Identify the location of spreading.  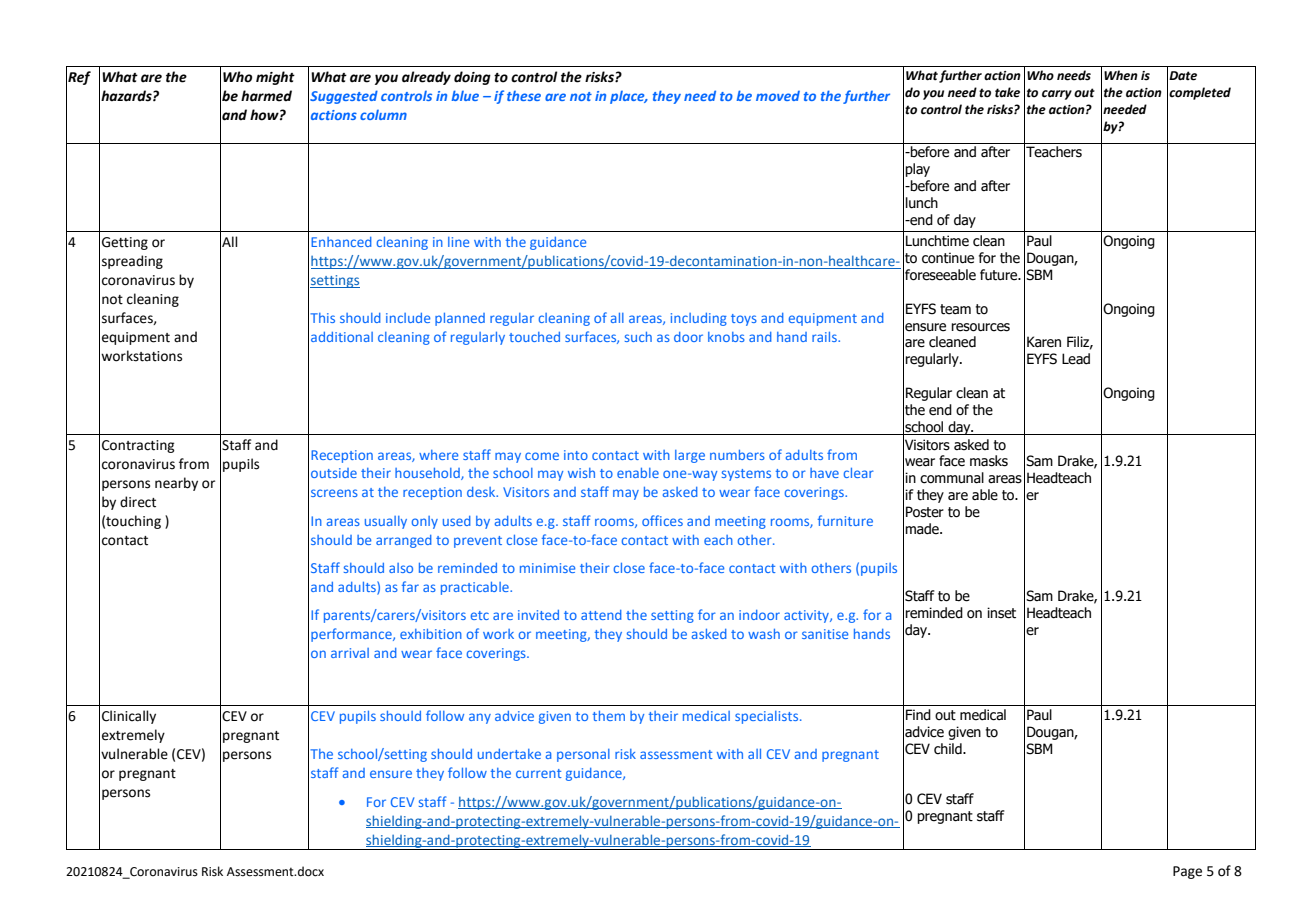
(132, 262).
